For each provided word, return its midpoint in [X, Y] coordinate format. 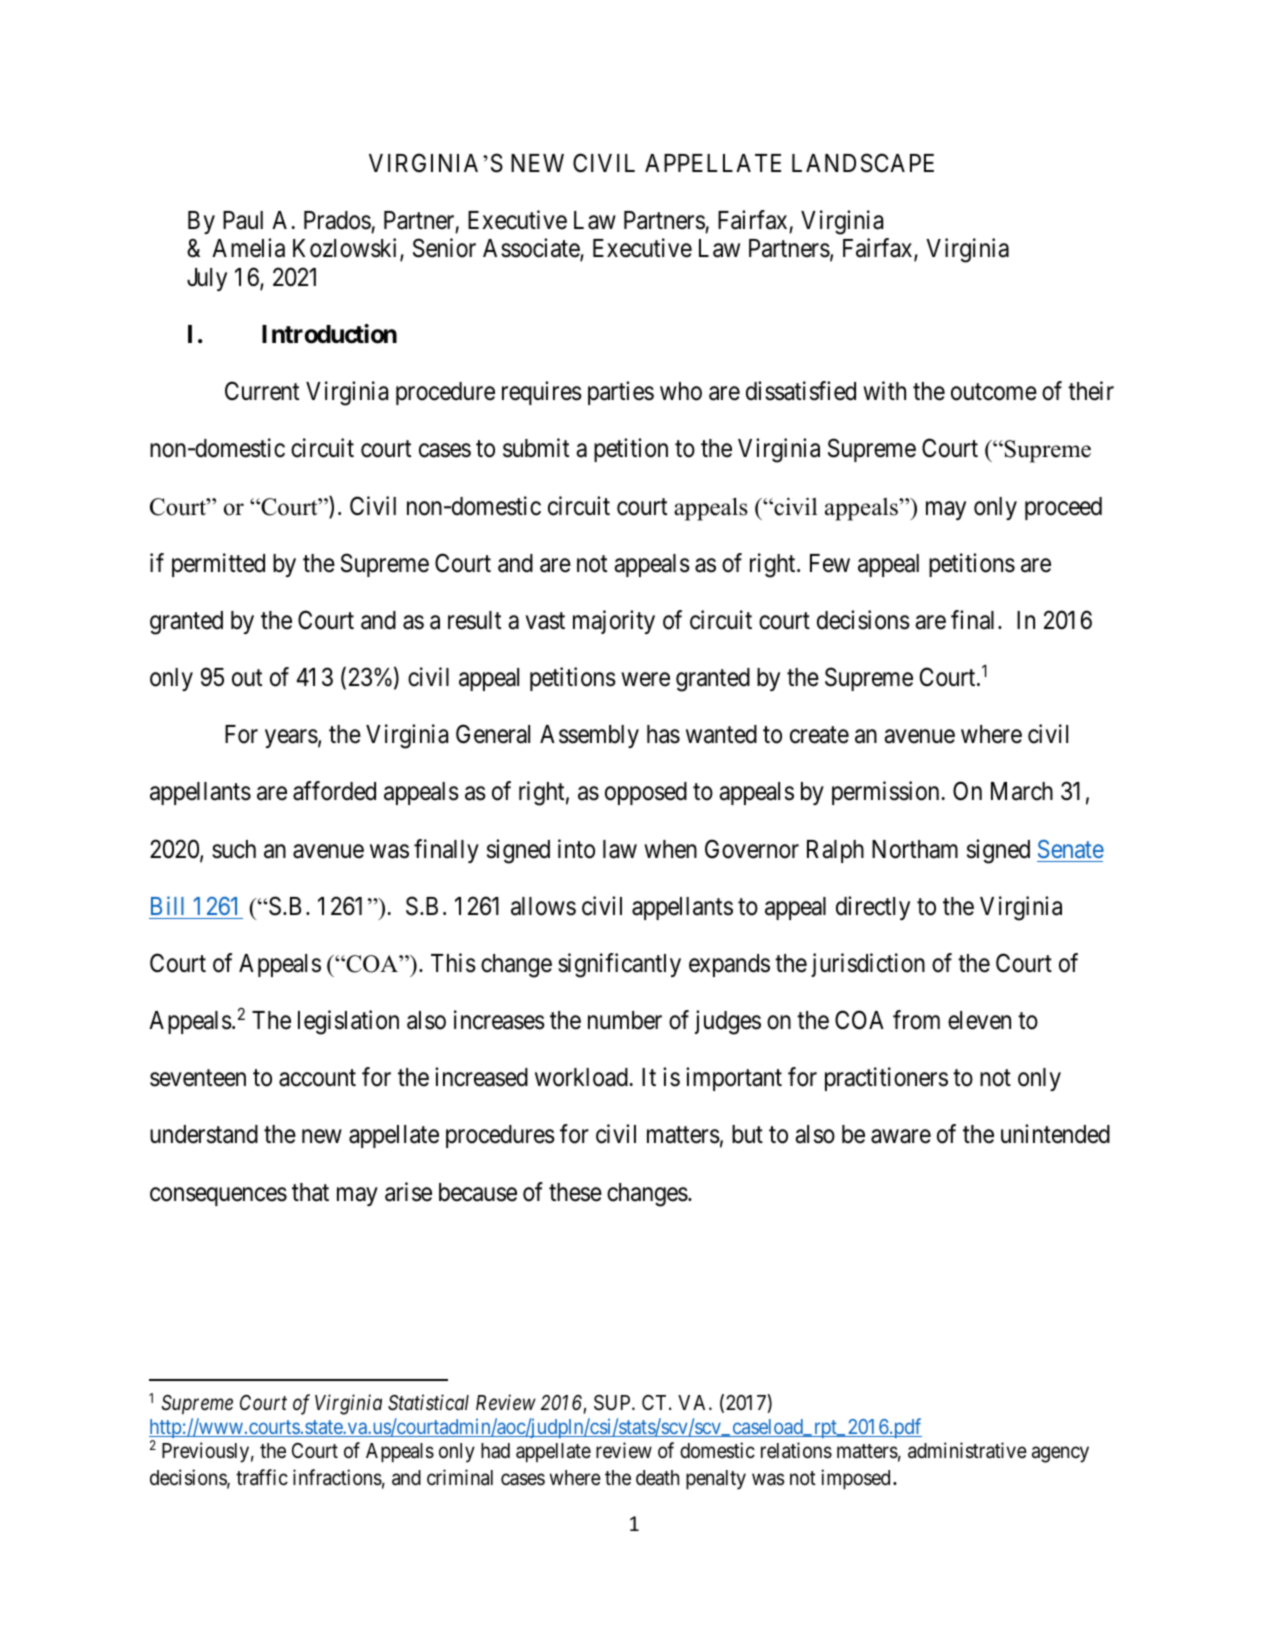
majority [614, 622]
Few [830, 563]
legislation [348, 1022]
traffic [262, 1477]
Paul [243, 220]
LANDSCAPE [863, 163]
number [625, 1020]
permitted [218, 565]
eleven [979, 1020]
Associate [532, 250]
